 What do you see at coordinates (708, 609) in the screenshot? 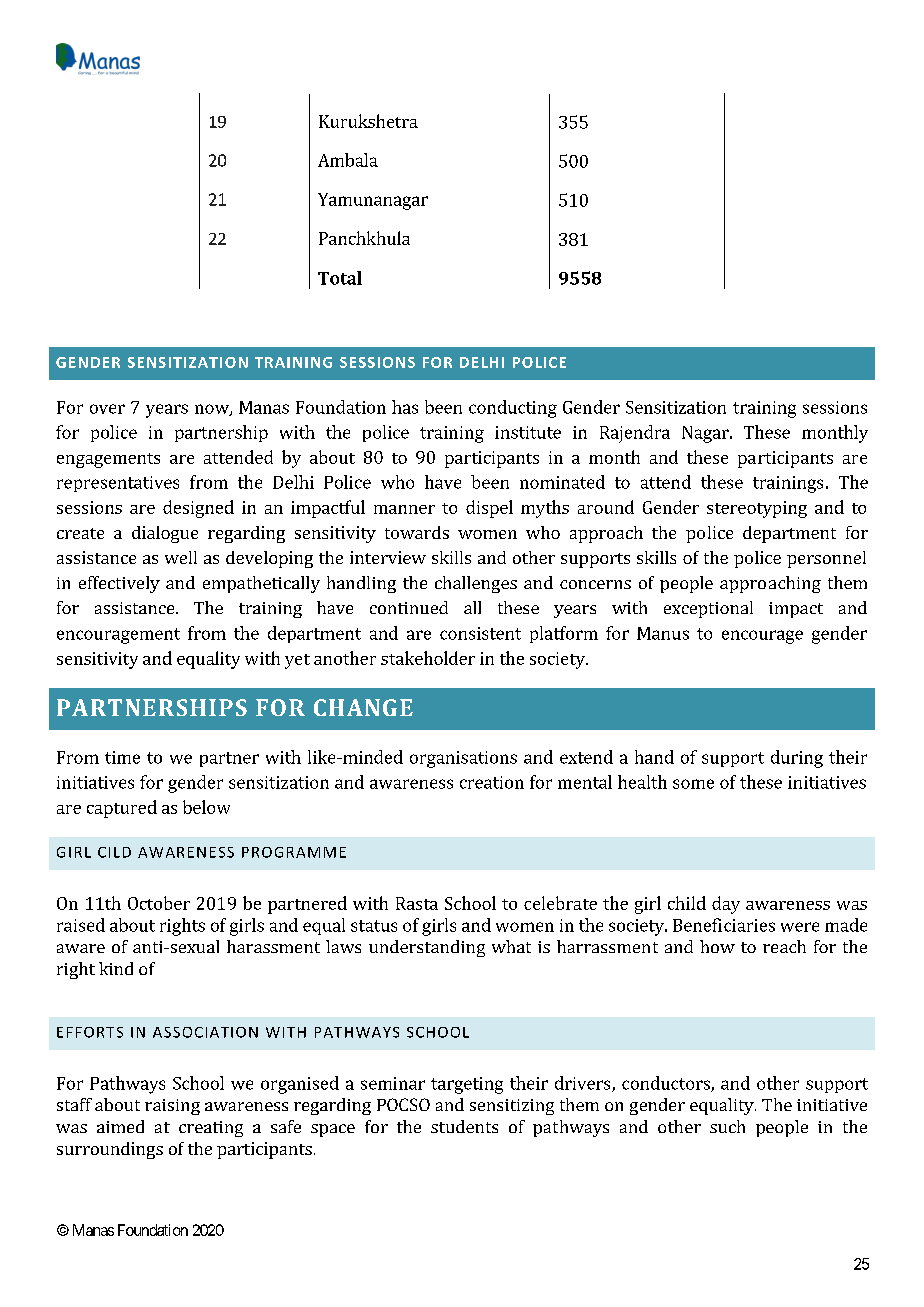
I see `exceptional` at bounding box center [708, 609].
